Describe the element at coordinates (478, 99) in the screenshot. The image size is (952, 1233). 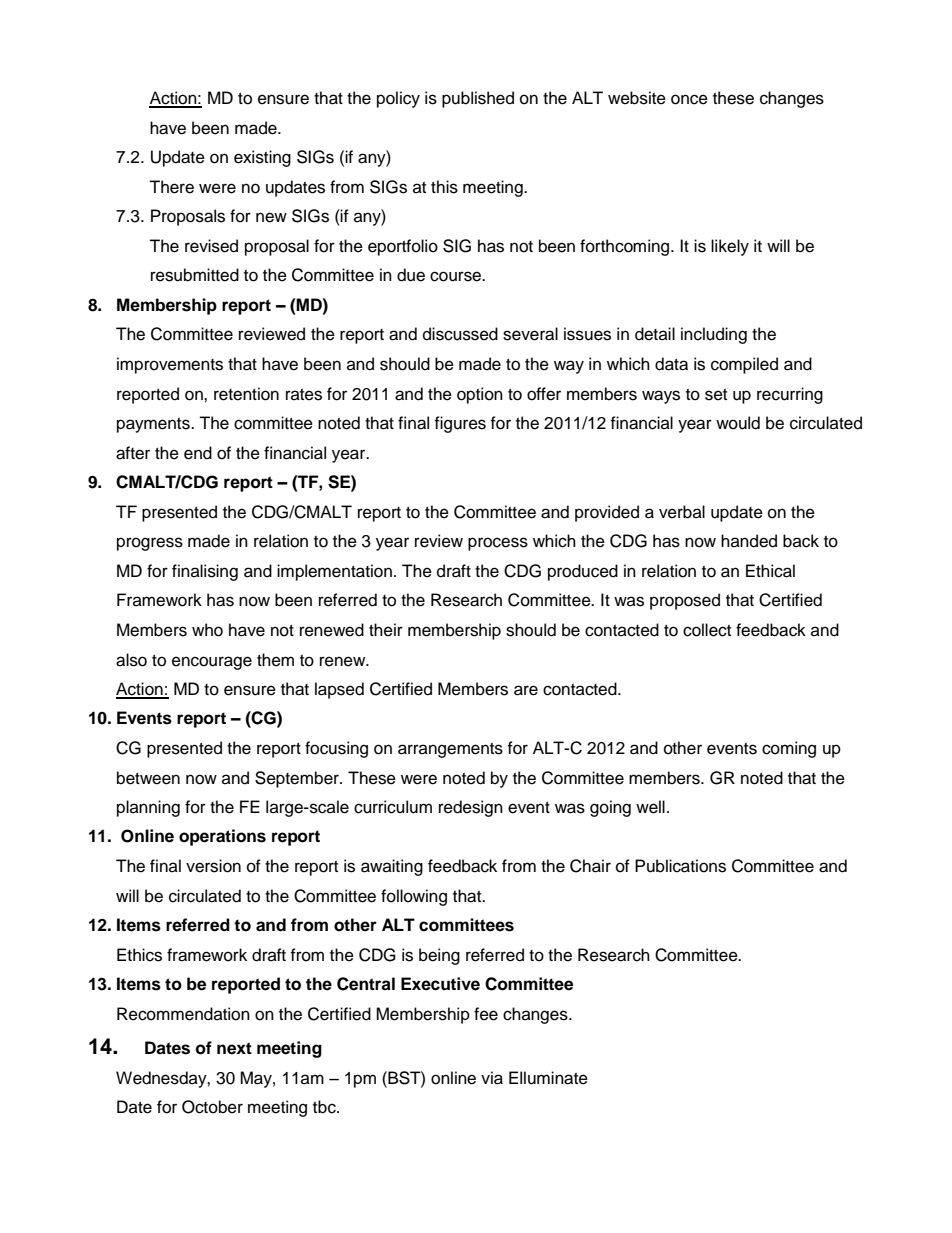
I see `published` at that location.
